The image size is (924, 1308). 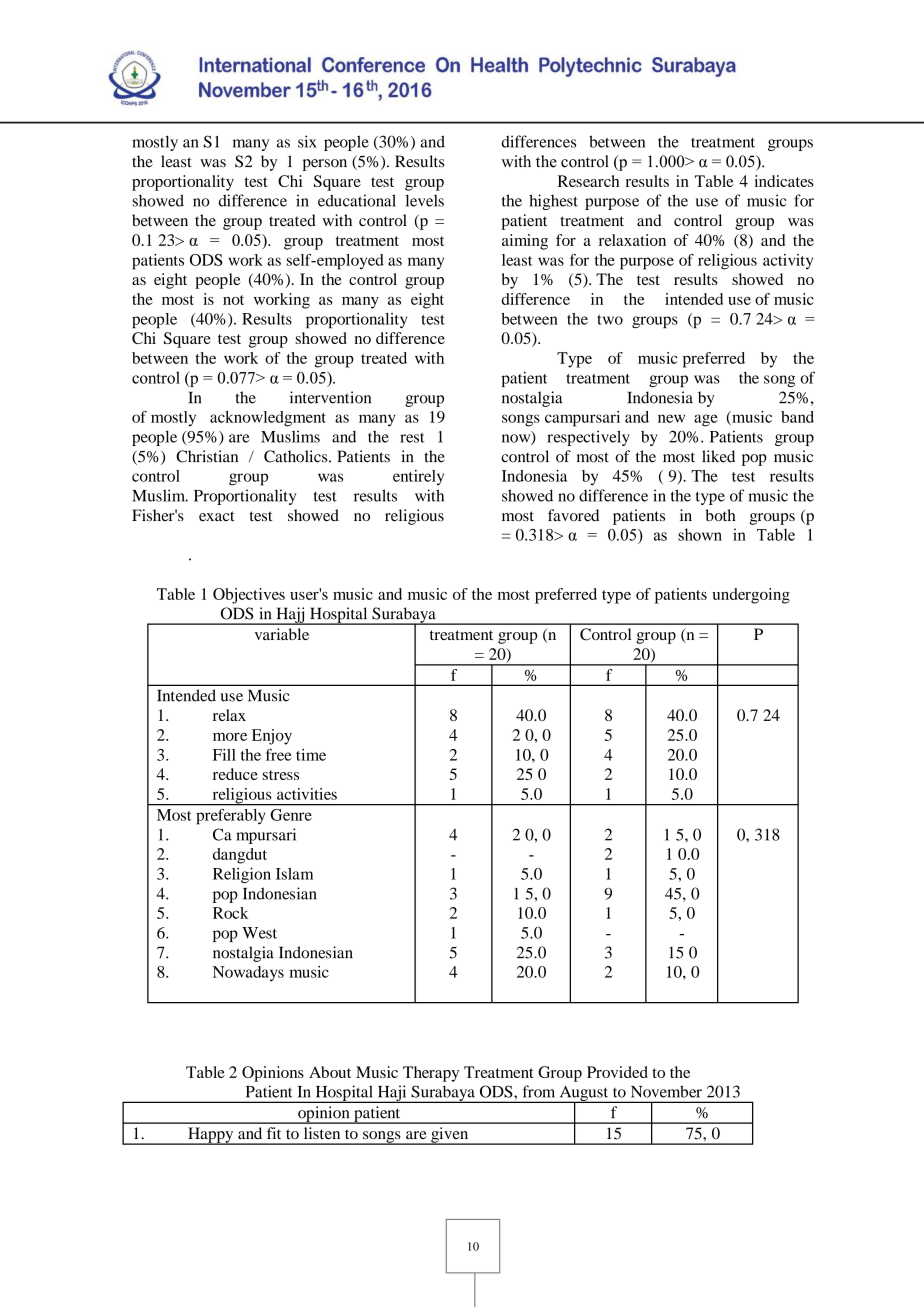 What do you see at coordinates (784, 181) in the page?
I see `indicates` at bounding box center [784, 181].
